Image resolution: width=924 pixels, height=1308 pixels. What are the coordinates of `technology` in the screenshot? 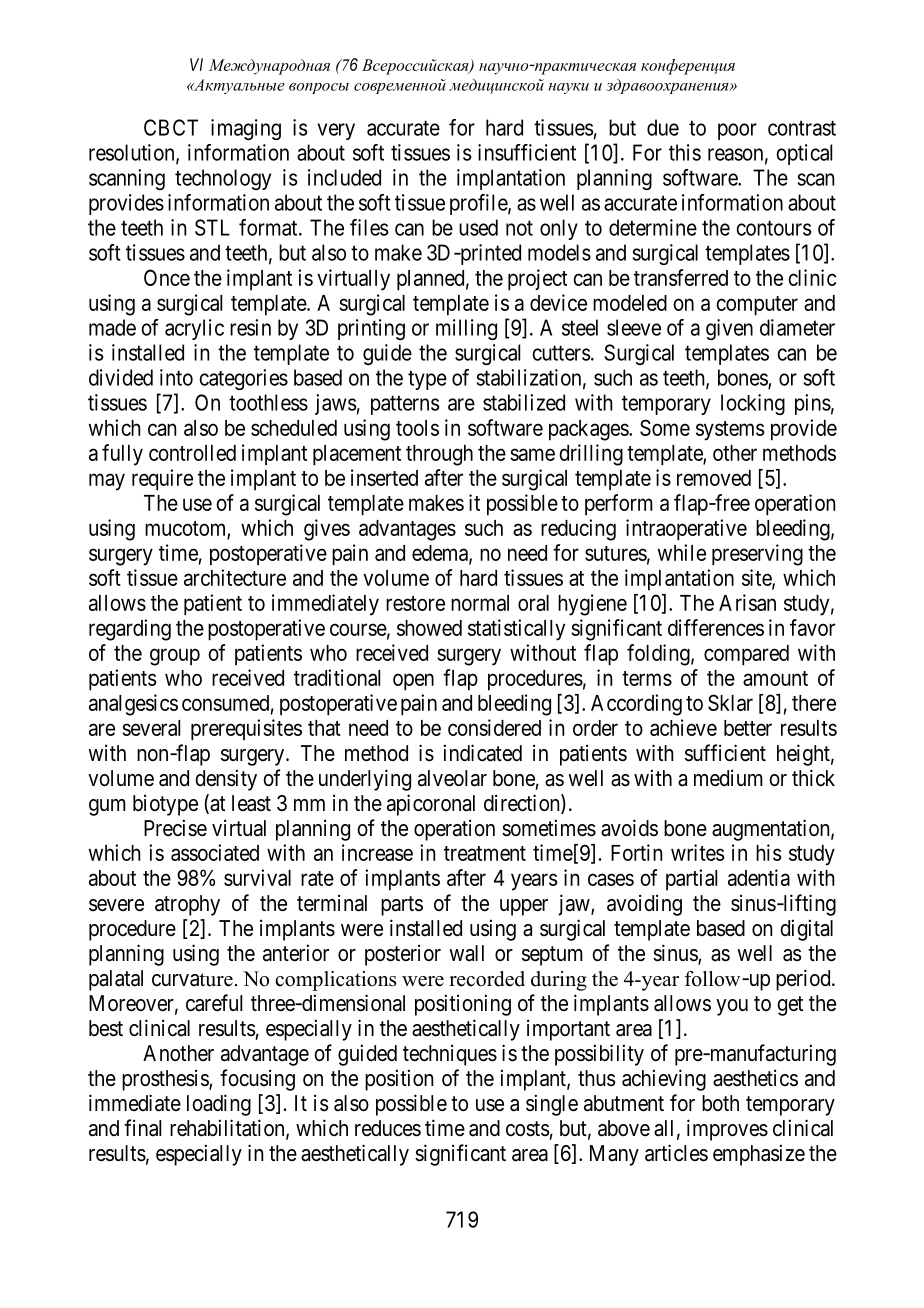 It's located at (223, 179).
